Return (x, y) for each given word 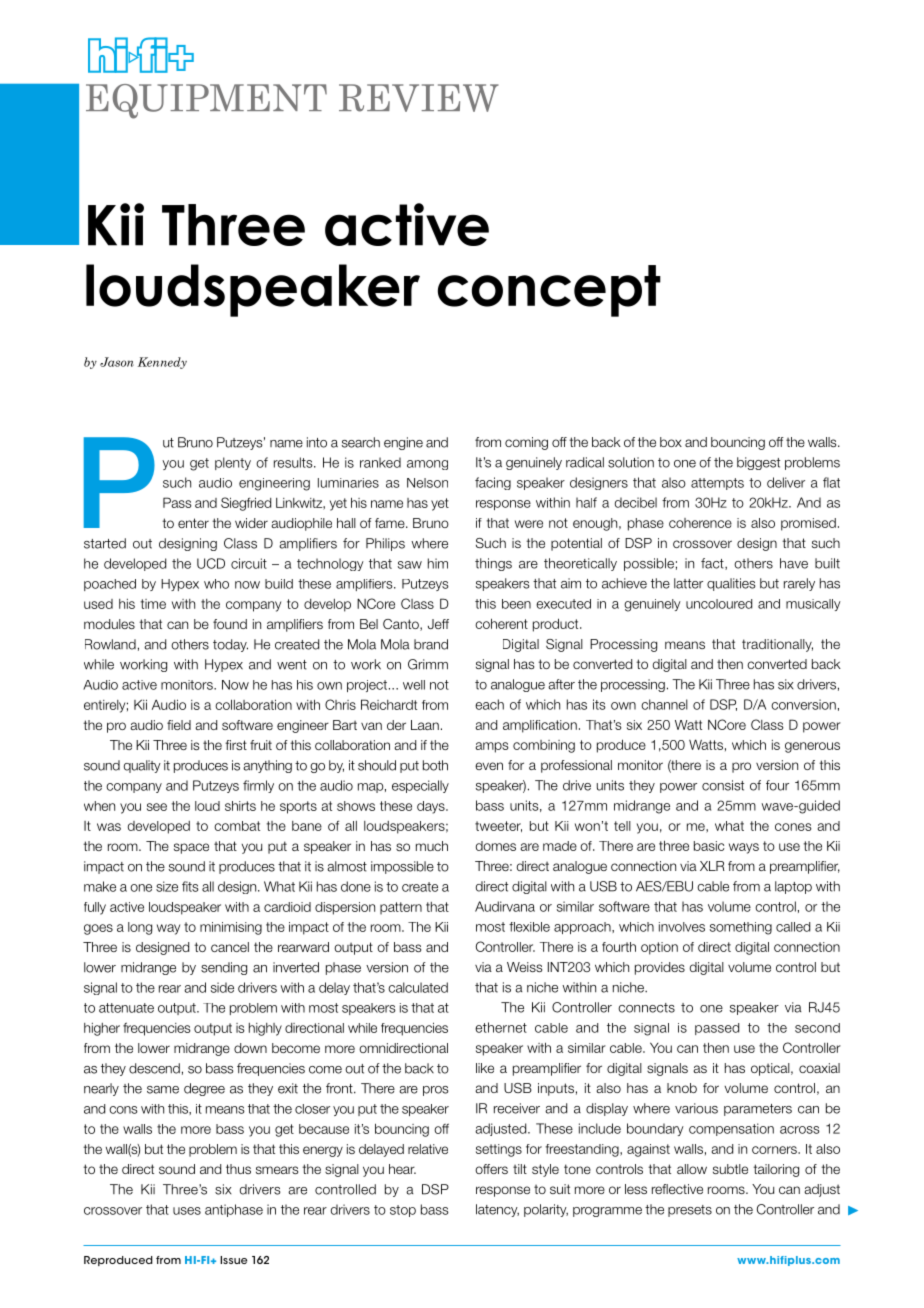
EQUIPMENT (206, 101)
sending (224, 968)
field (179, 725)
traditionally (777, 645)
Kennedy (162, 363)
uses (187, 1211)
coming (526, 443)
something (741, 928)
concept (549, 291)
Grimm (428, 664)
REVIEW (419, 98)
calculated (418, 987)
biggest (758, 463)
